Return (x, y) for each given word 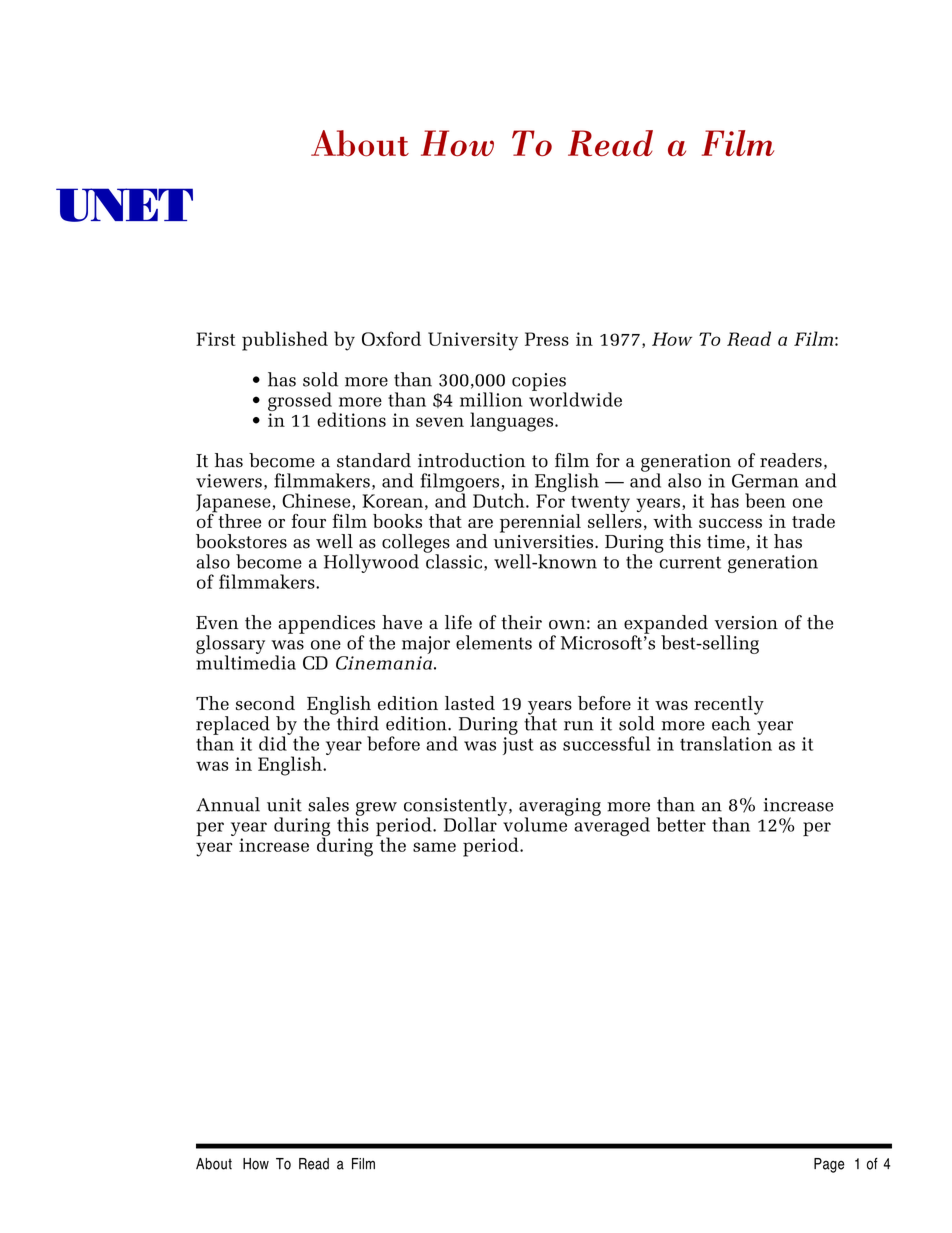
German (765, 481)
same (434, 847)
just (518, 746)
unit (284, 805)
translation (726, 742)
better (681, 824)
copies (539, 383)
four (309, 521)
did (274, 742)
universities (544, 540)
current (690, 562)
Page (829, 1165)
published (285, 341)
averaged (612, 825)
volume (536, 823)
